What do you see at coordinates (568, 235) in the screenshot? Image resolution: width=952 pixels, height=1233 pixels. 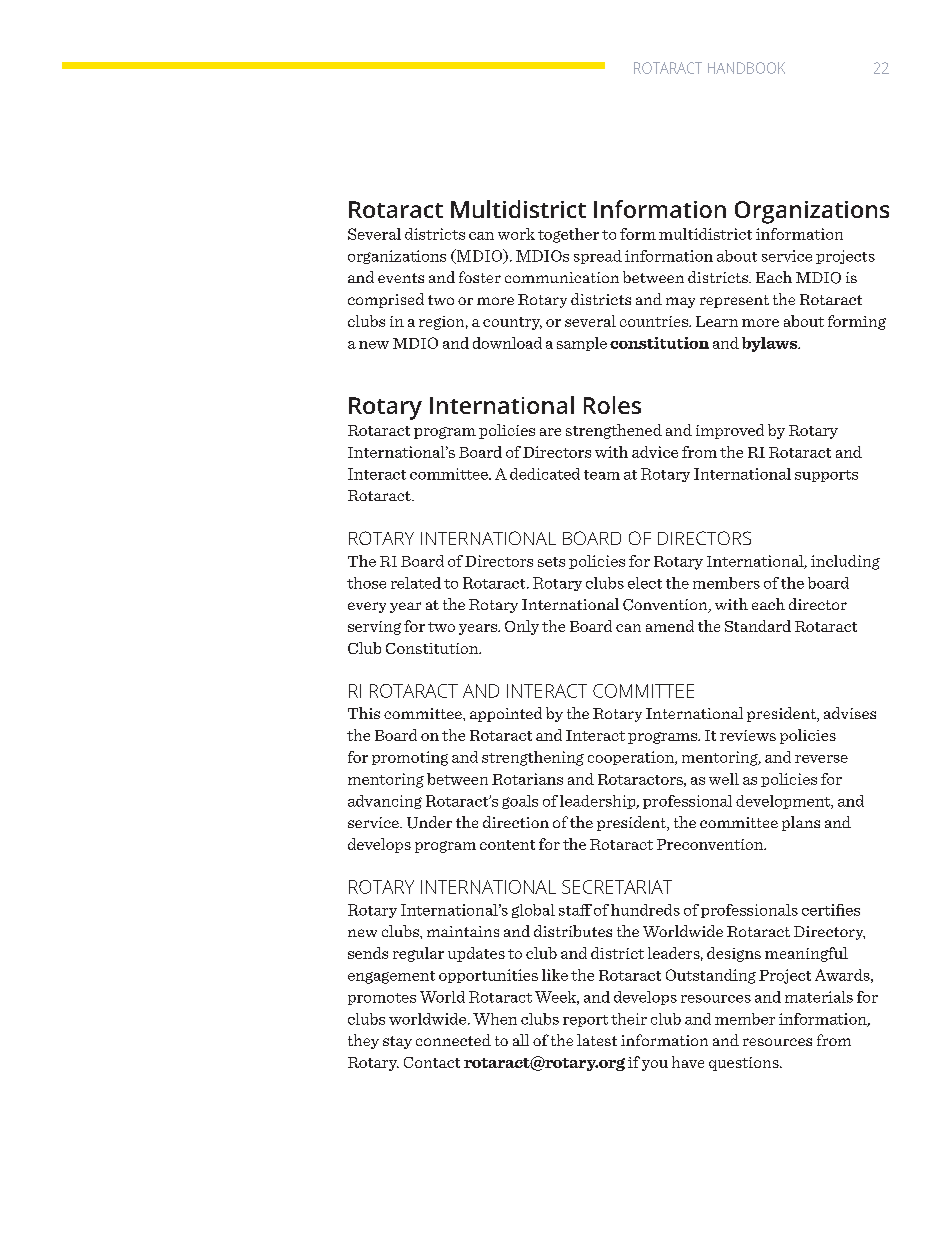 I see `together` at bounding box center [568, 235].
